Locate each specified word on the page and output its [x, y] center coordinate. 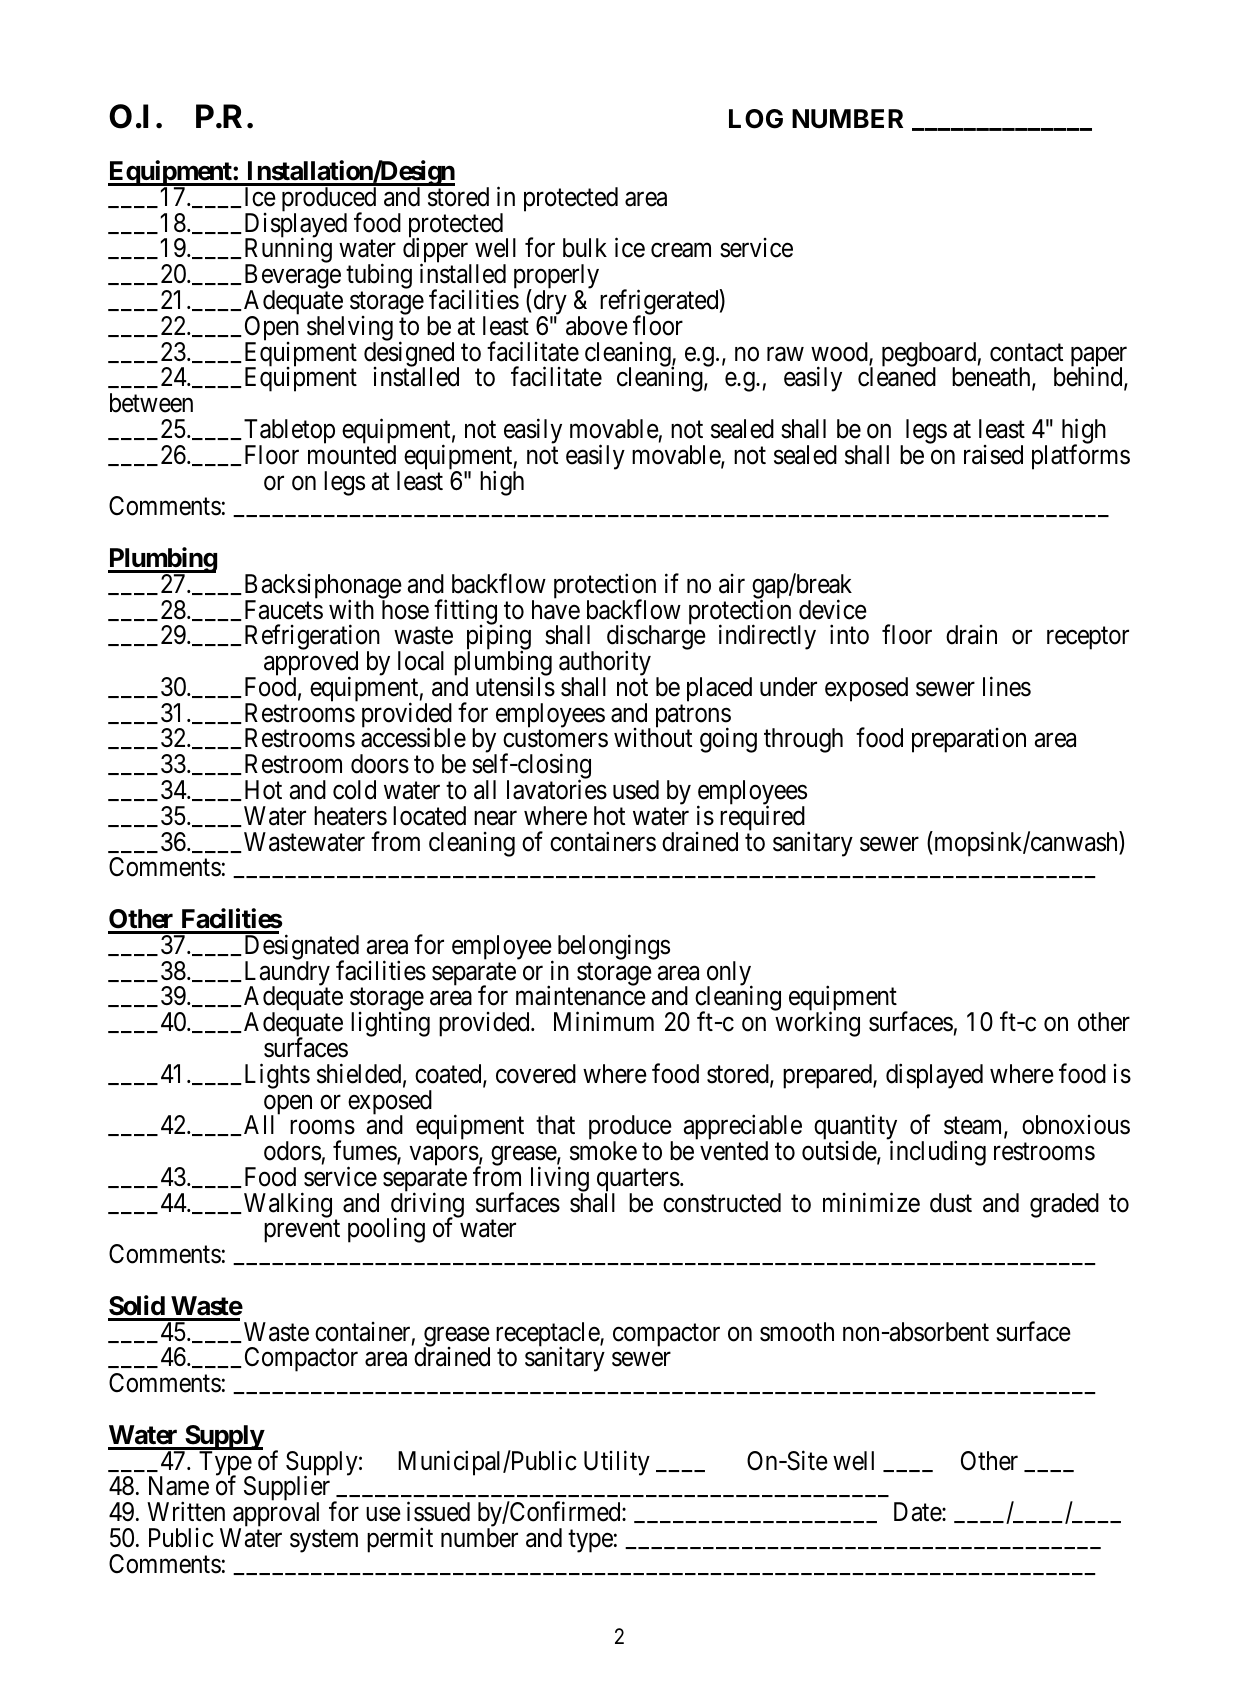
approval [277, 1516]
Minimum [604, 1021]
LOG [756, 119]
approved [311, 665]
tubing [379, 278]
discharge [656, 639]
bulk [585, 248]
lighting [390, 1024]
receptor [1088, 638]
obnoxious [1076, 1125]
